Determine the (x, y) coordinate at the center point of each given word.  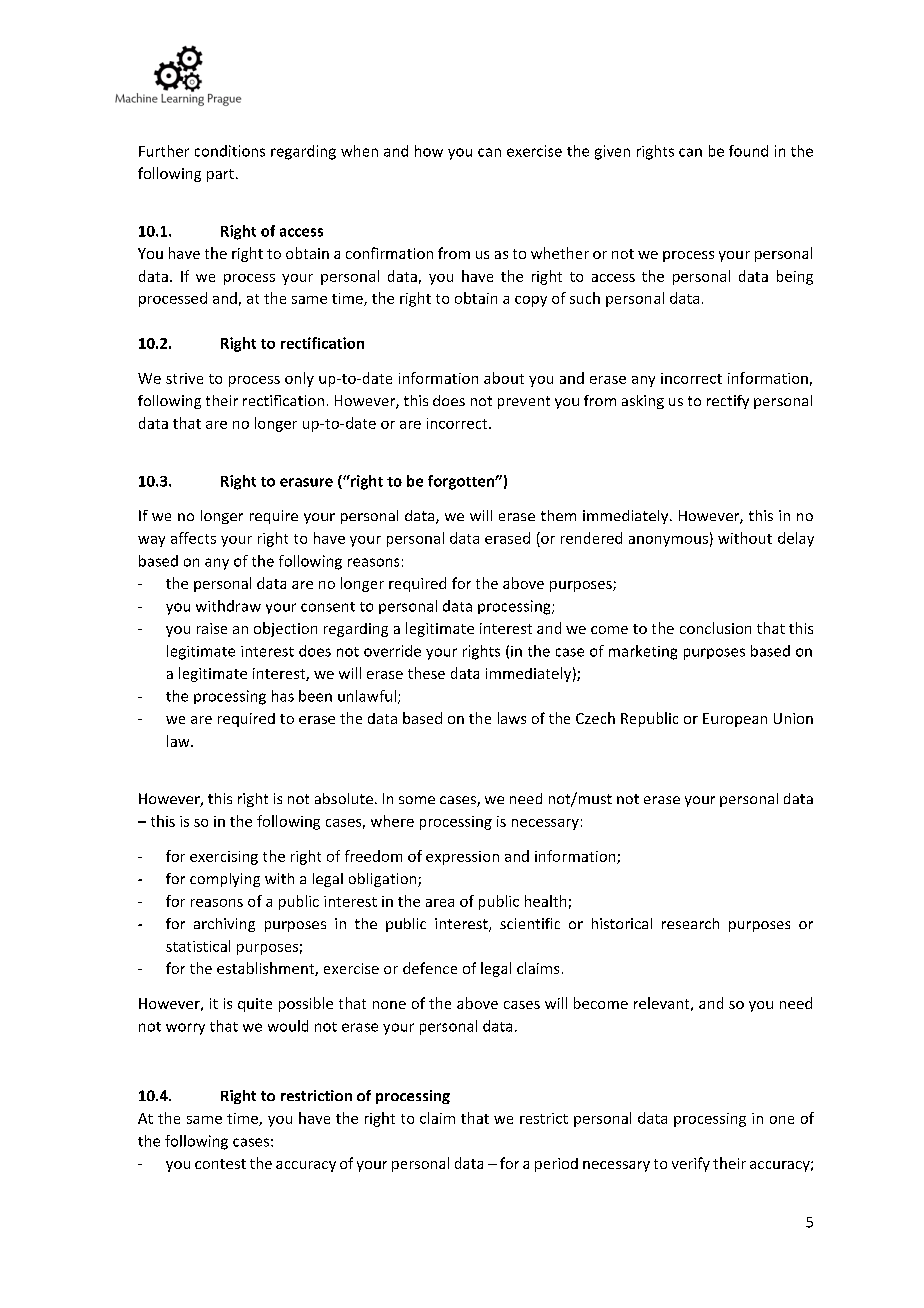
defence (430, 968)
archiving (224, 925)
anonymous (668, 541)
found (748, 151)
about (504, 378)
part (220, 175)
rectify (728, 402)
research (690, 923)
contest (220, 1164)
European (735, 720)
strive (184, 378)
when (359, 151)
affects (193, 538)
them (558, 515)
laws (512, 718)
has (283, 696)
